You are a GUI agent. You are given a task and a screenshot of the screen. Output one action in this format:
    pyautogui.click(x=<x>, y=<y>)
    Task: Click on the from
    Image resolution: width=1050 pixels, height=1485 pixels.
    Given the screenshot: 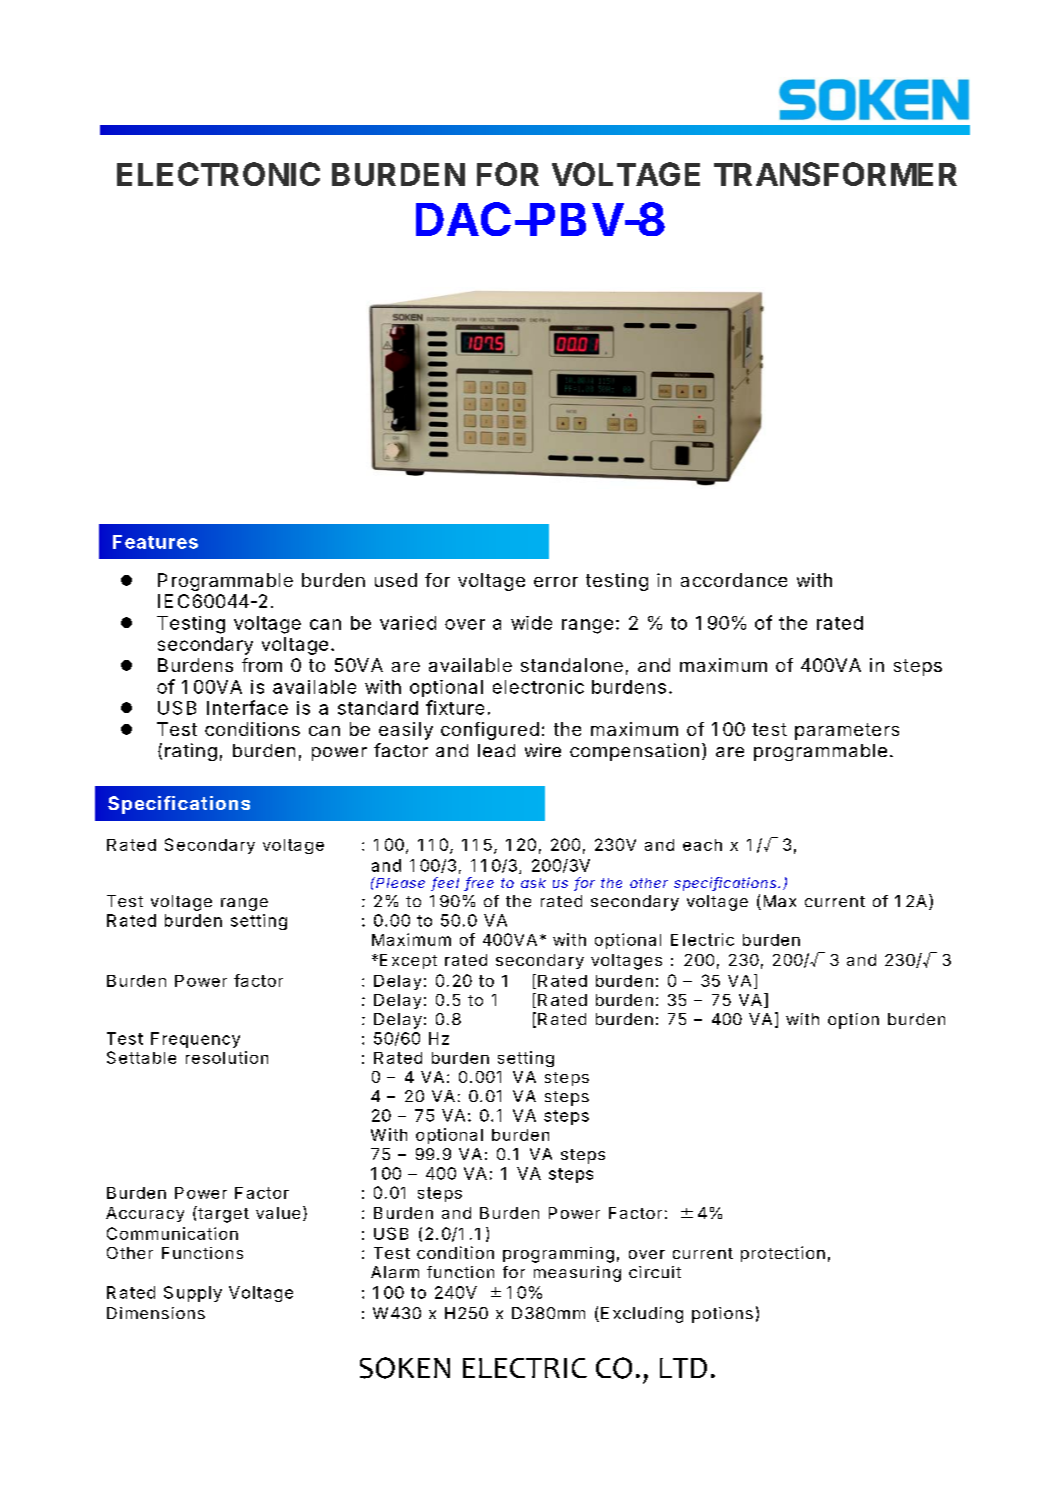 What is the action you would take?
    pyautogui.click(x=262, y=665)
